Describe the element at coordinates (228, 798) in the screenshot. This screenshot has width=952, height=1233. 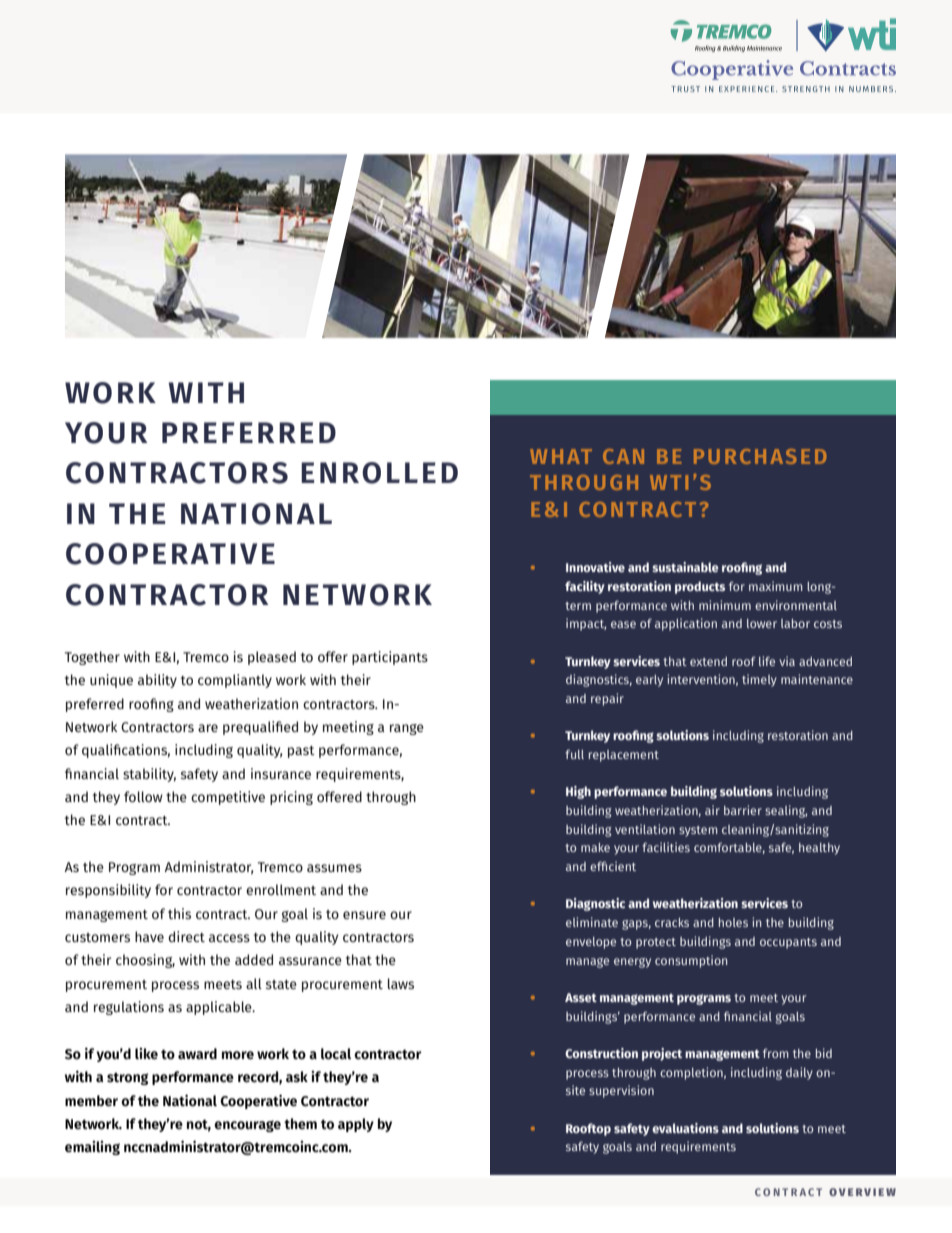
I see `competitive` at that location.
